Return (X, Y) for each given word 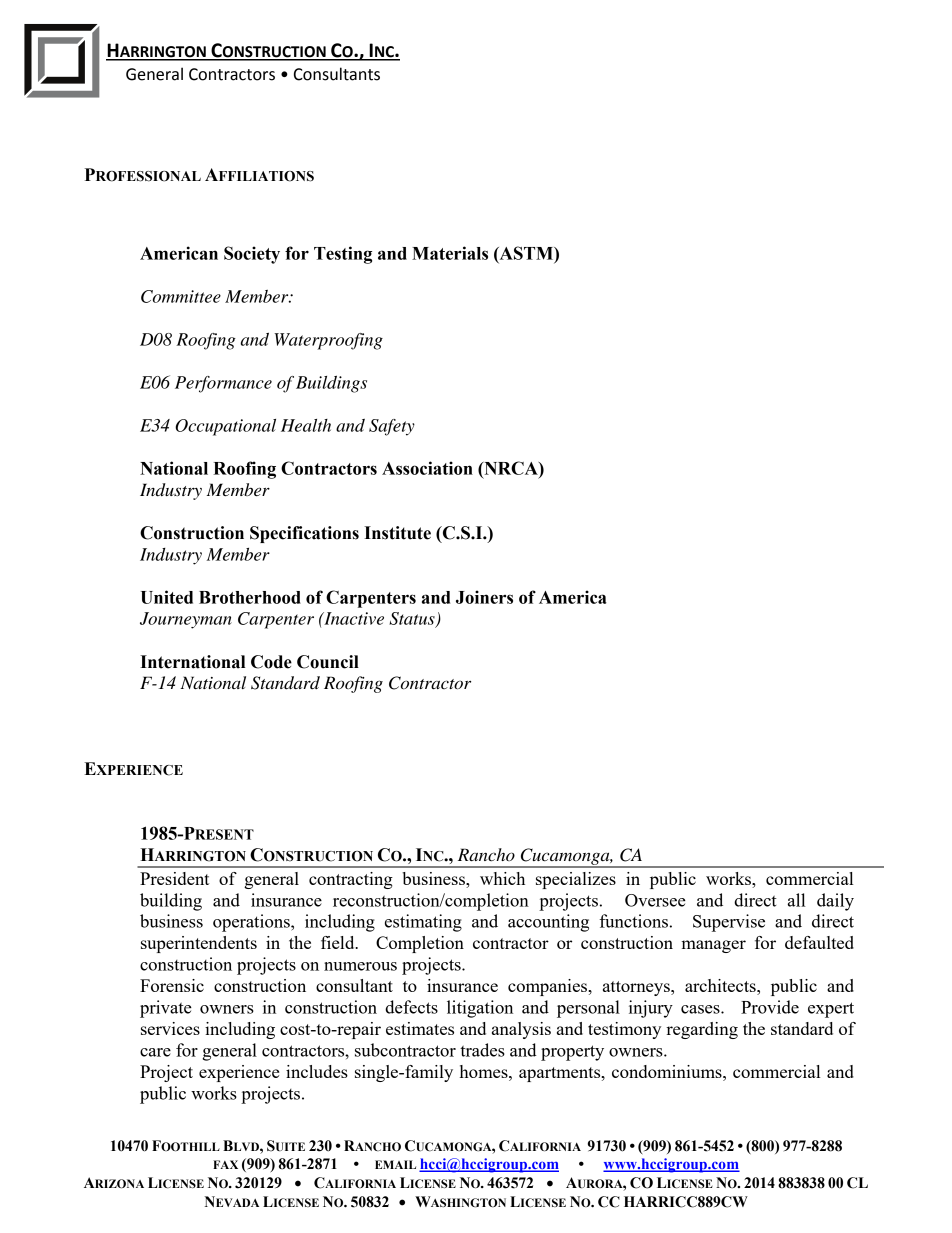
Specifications (304, 534)
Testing (343, 255)
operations (252, 923)
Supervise (729, 923)
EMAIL (395, 1164)
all (796, 900)
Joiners (484, 597)
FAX (225, 1164)
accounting (548, 923)
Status (413, 620)
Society (252, 255)
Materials (450, 253)
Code (271, 662)
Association (427, 468)
